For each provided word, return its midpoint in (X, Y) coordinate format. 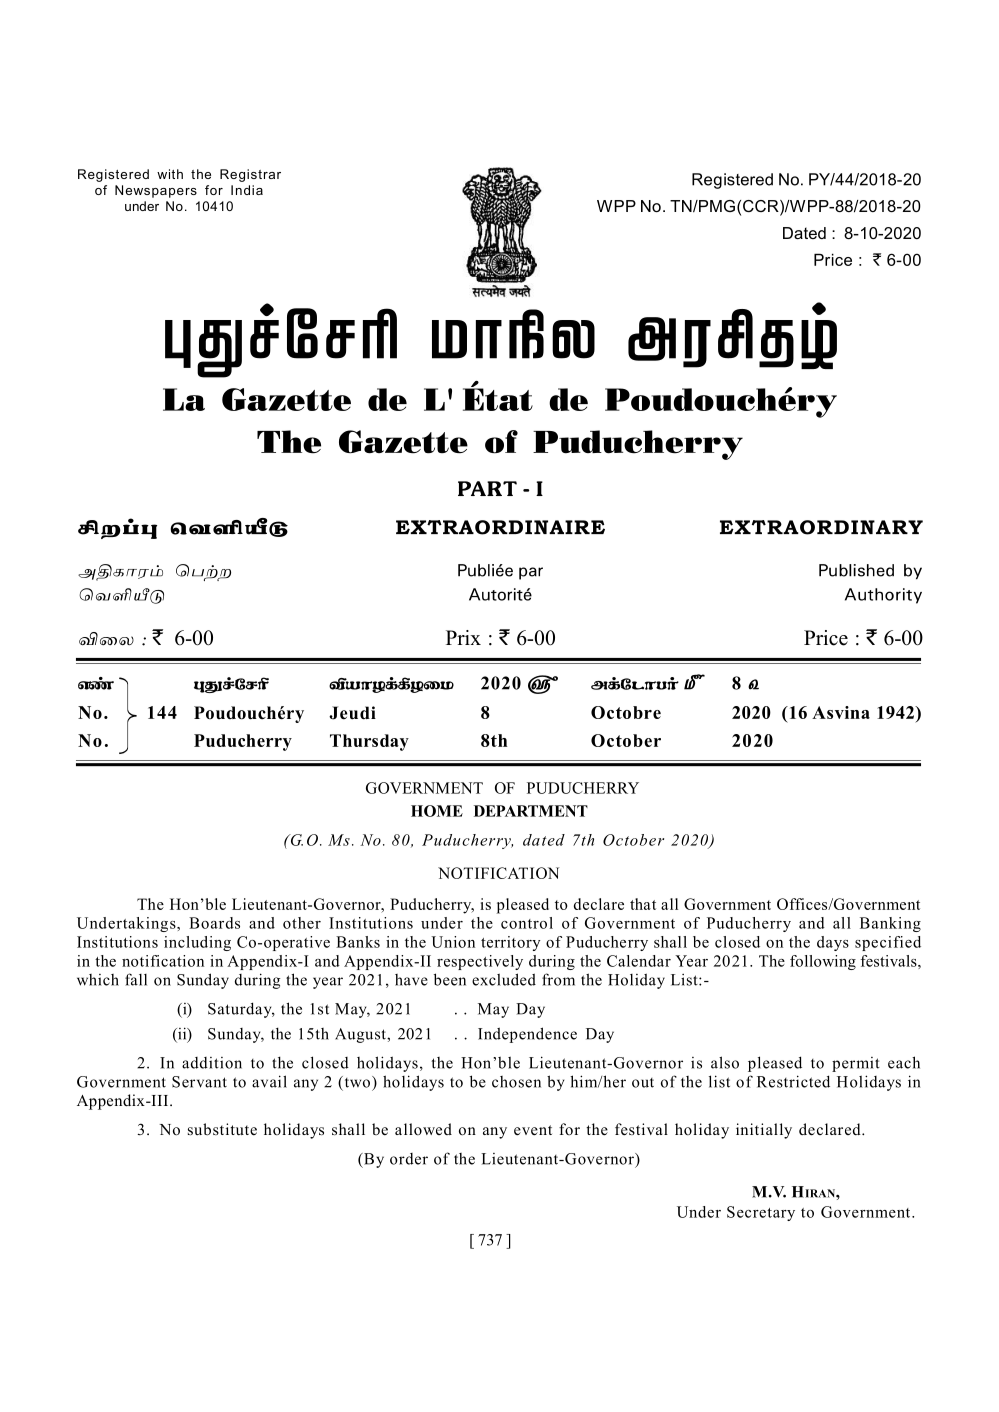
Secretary (761, 1213)
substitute (222, 1129)
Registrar (250, 175)
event (533, 1130)
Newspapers (156, 191)
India (247, 190)
